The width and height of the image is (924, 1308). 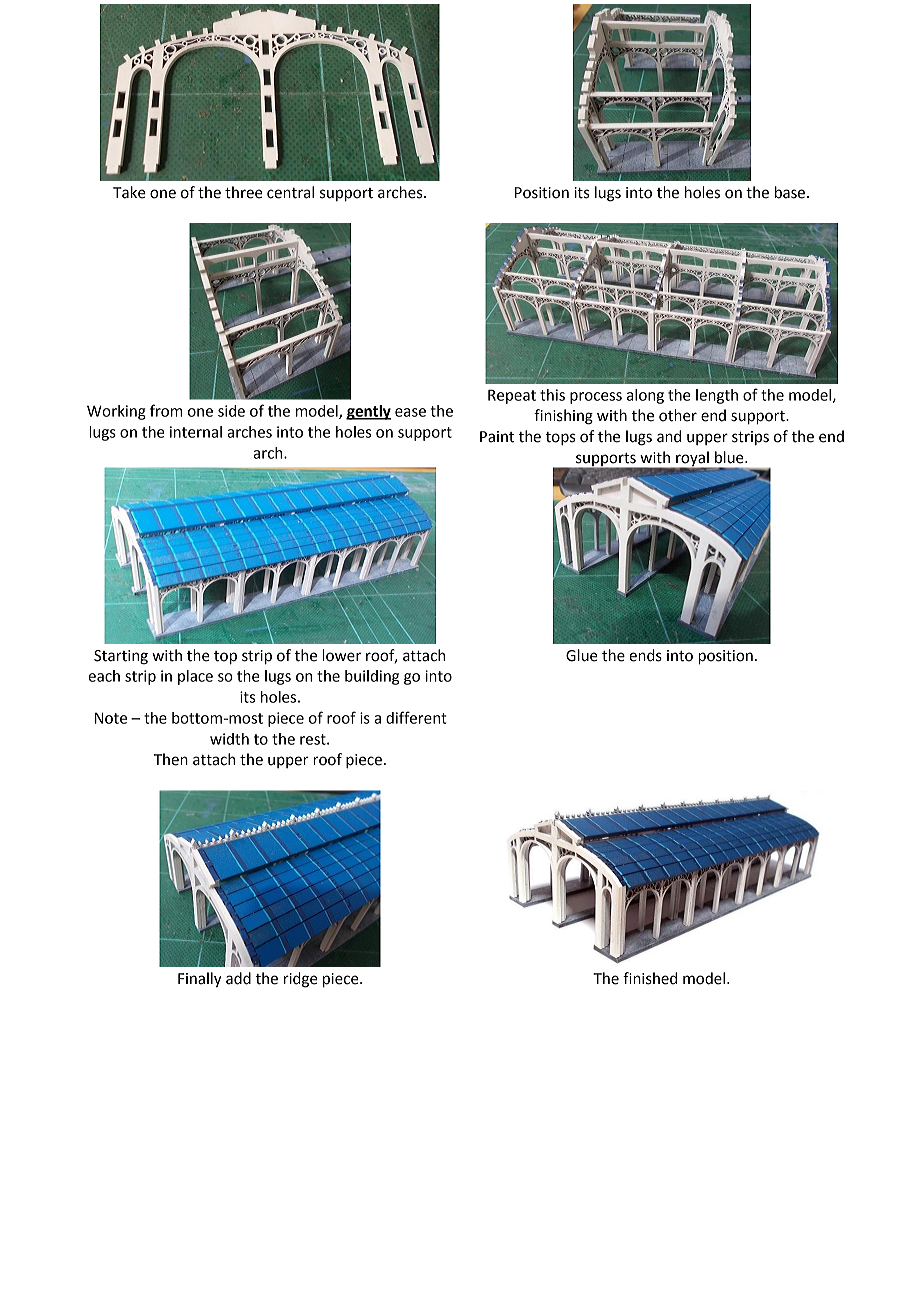 I want to click on central, so click(x=290, y=192).
